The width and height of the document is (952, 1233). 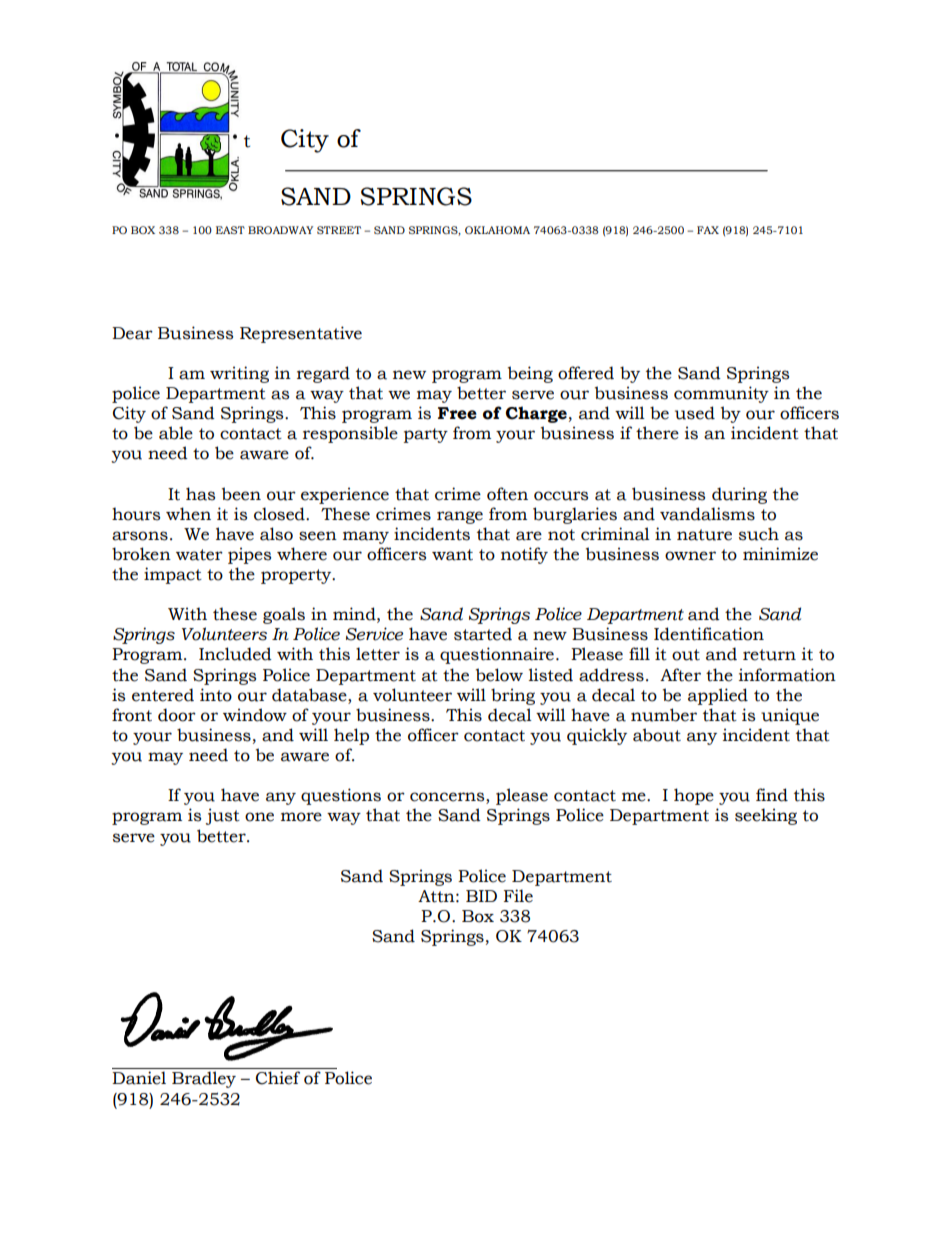 I want to click on concerns, so click(x=448, y=798).
